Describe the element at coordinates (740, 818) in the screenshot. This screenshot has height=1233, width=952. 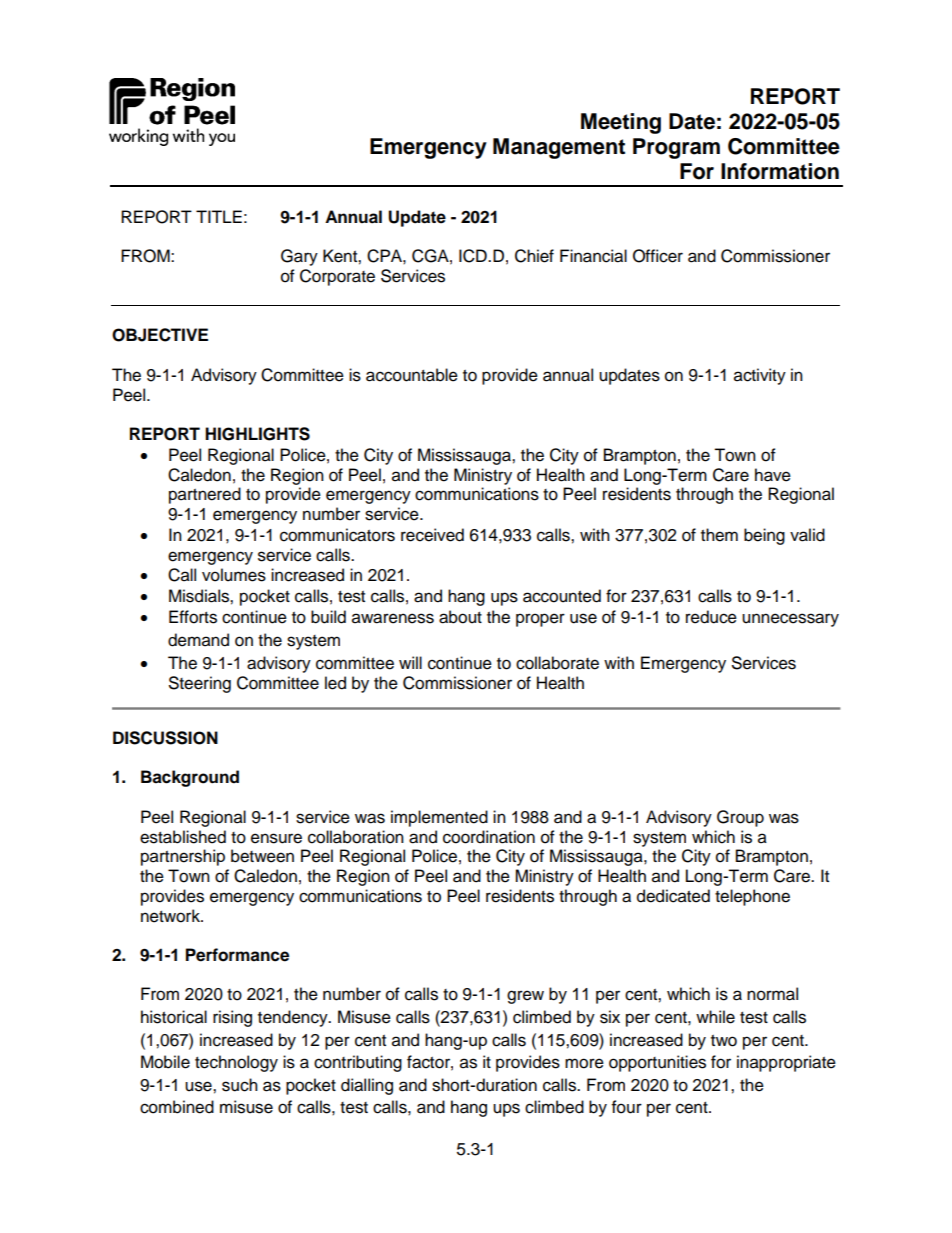
I see `Group` at that location.
